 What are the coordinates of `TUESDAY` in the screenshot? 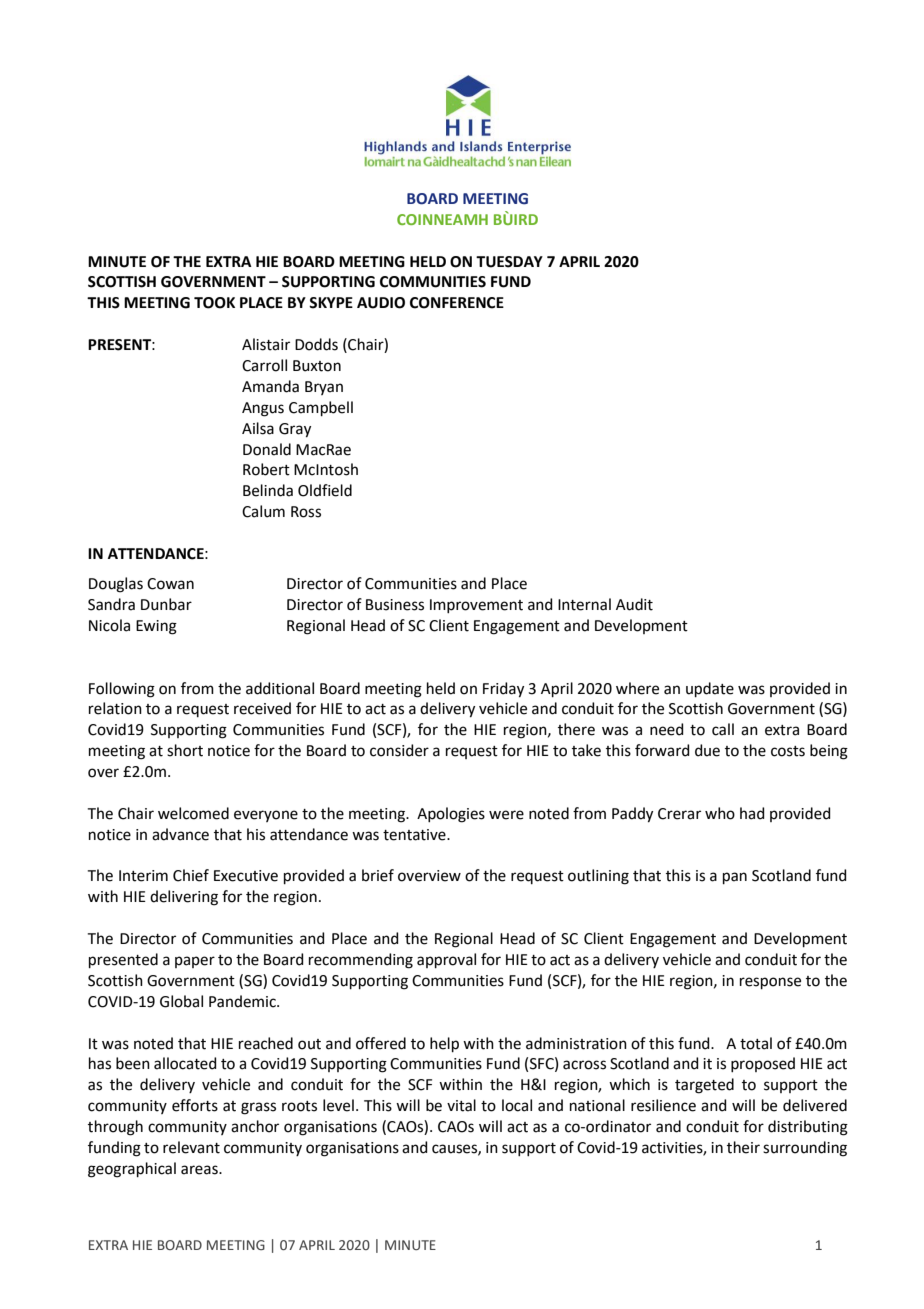 It's located at (509, 262).
